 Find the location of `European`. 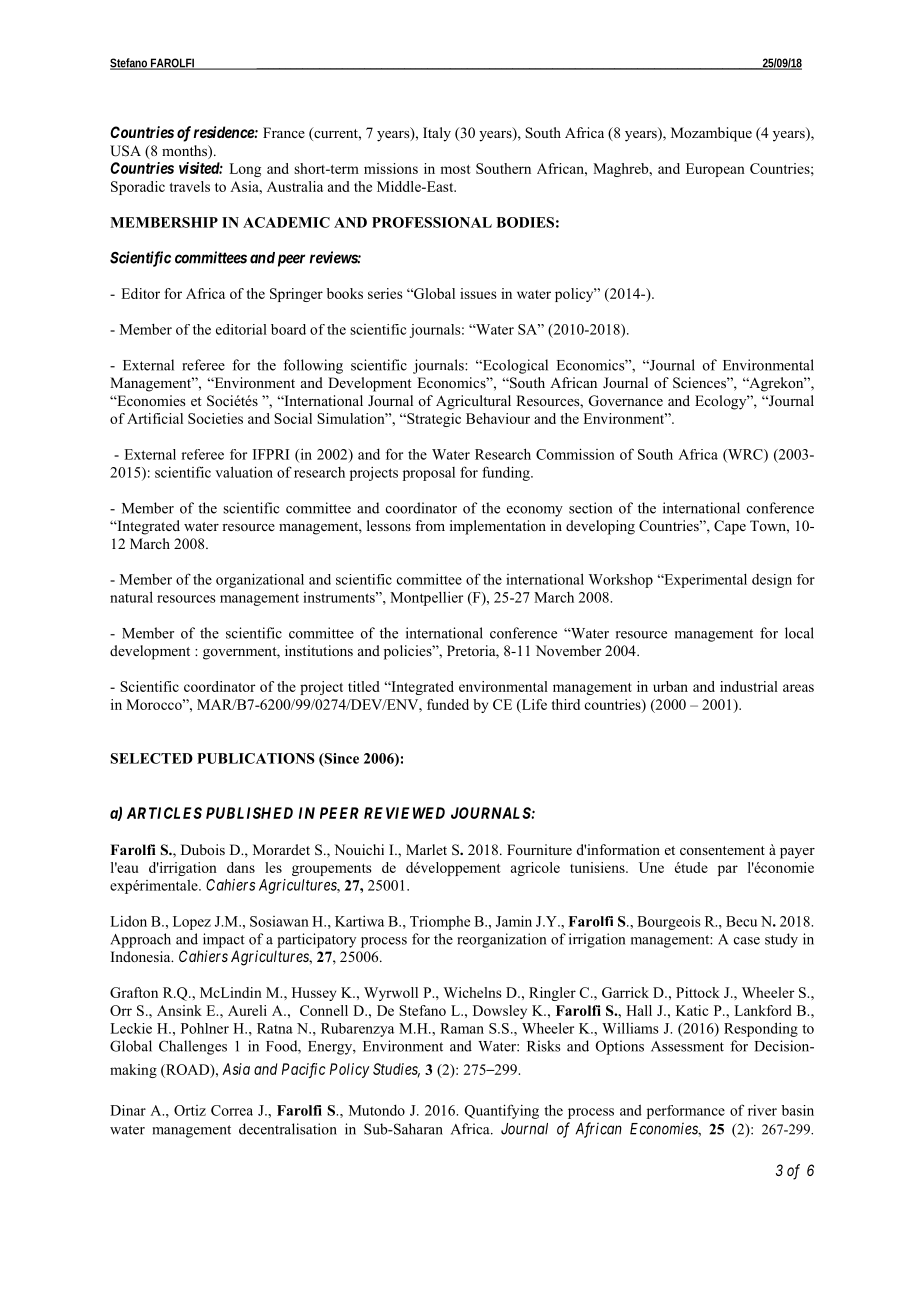

European is located at coordinates (715, 170).
